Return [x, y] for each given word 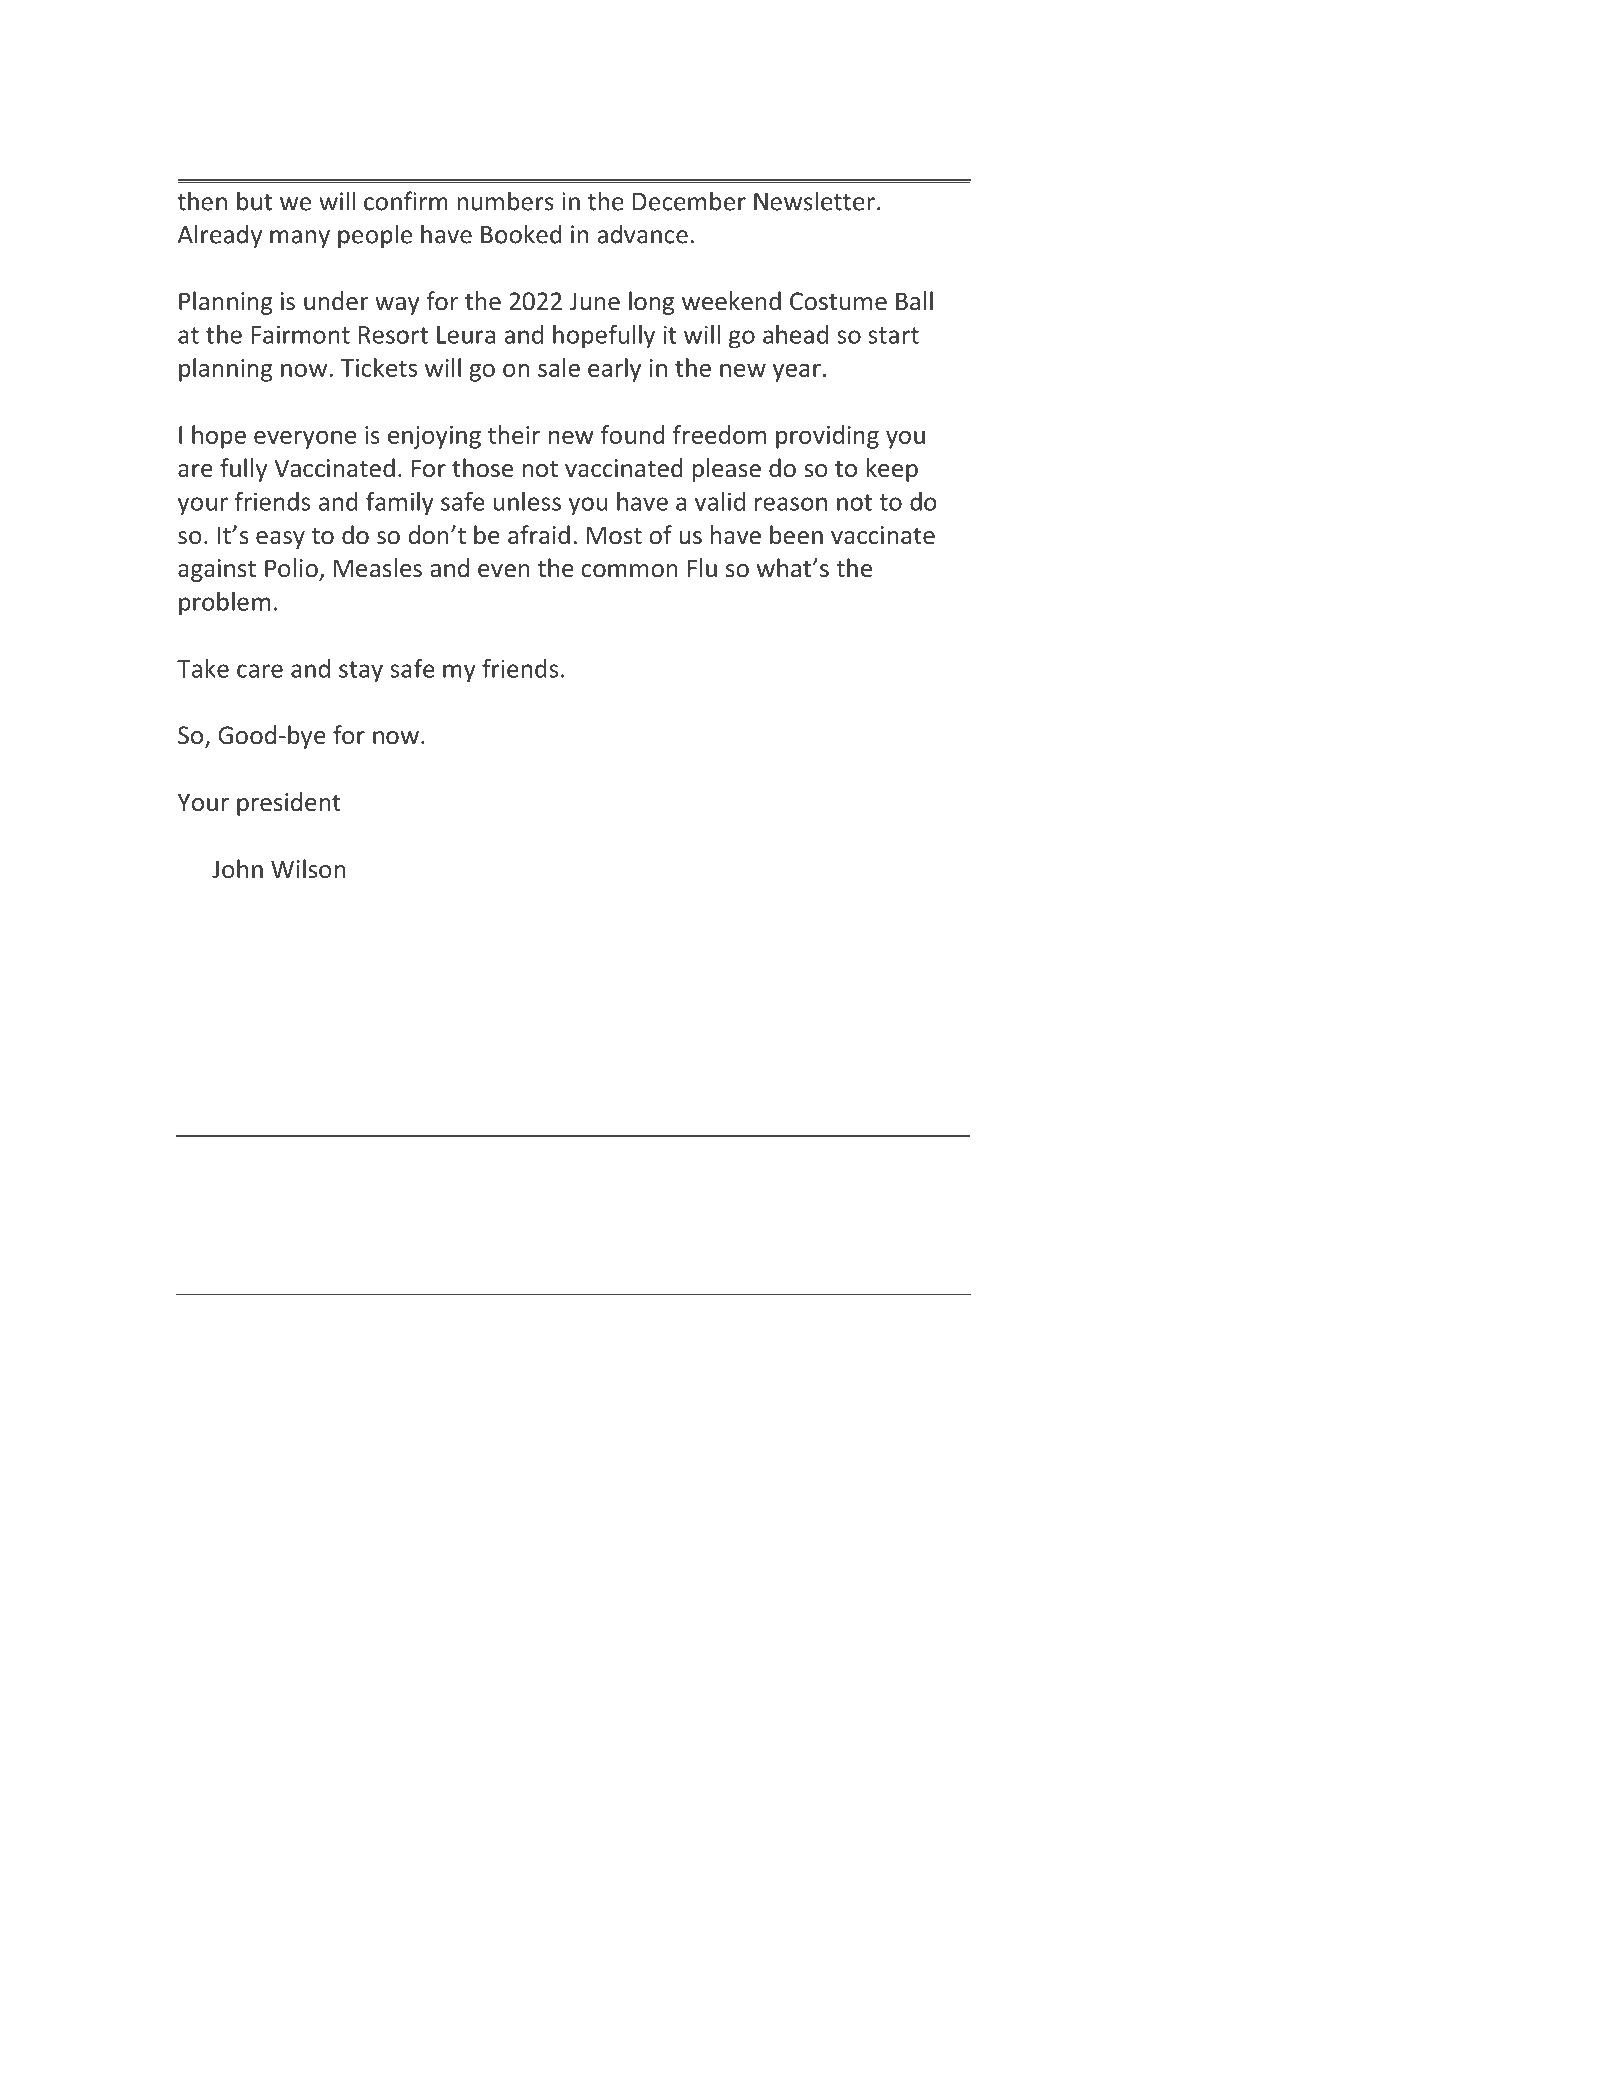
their [514, 434]
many [300, 239]
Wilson [308, 868]
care [260, 671]
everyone [305, 439]
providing [827, 437]
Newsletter [814, 201]
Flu [702, 568]
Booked [521, 234]
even [504, 571]
